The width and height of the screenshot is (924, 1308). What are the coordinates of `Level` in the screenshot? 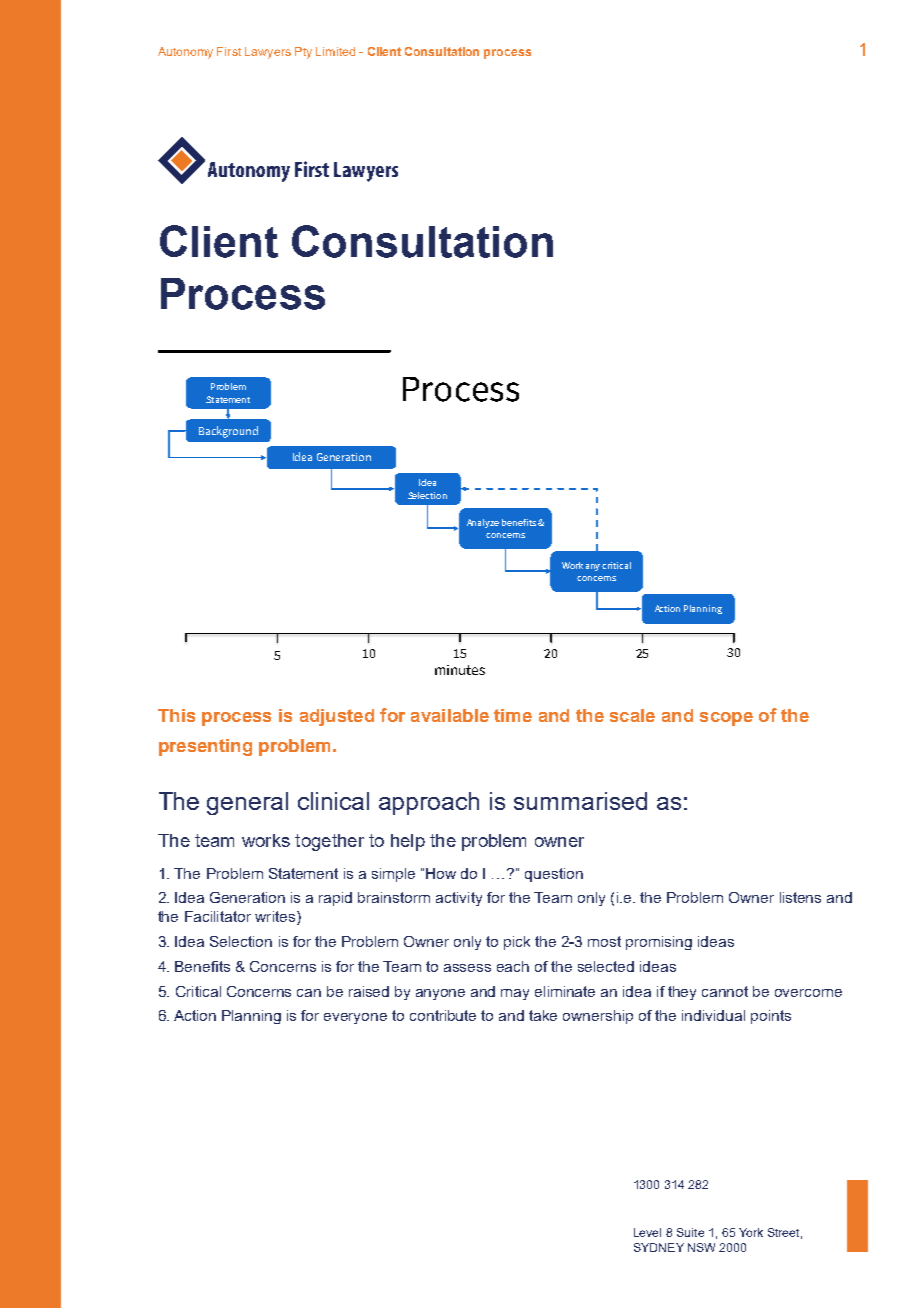 It's located at (647, 1232).
